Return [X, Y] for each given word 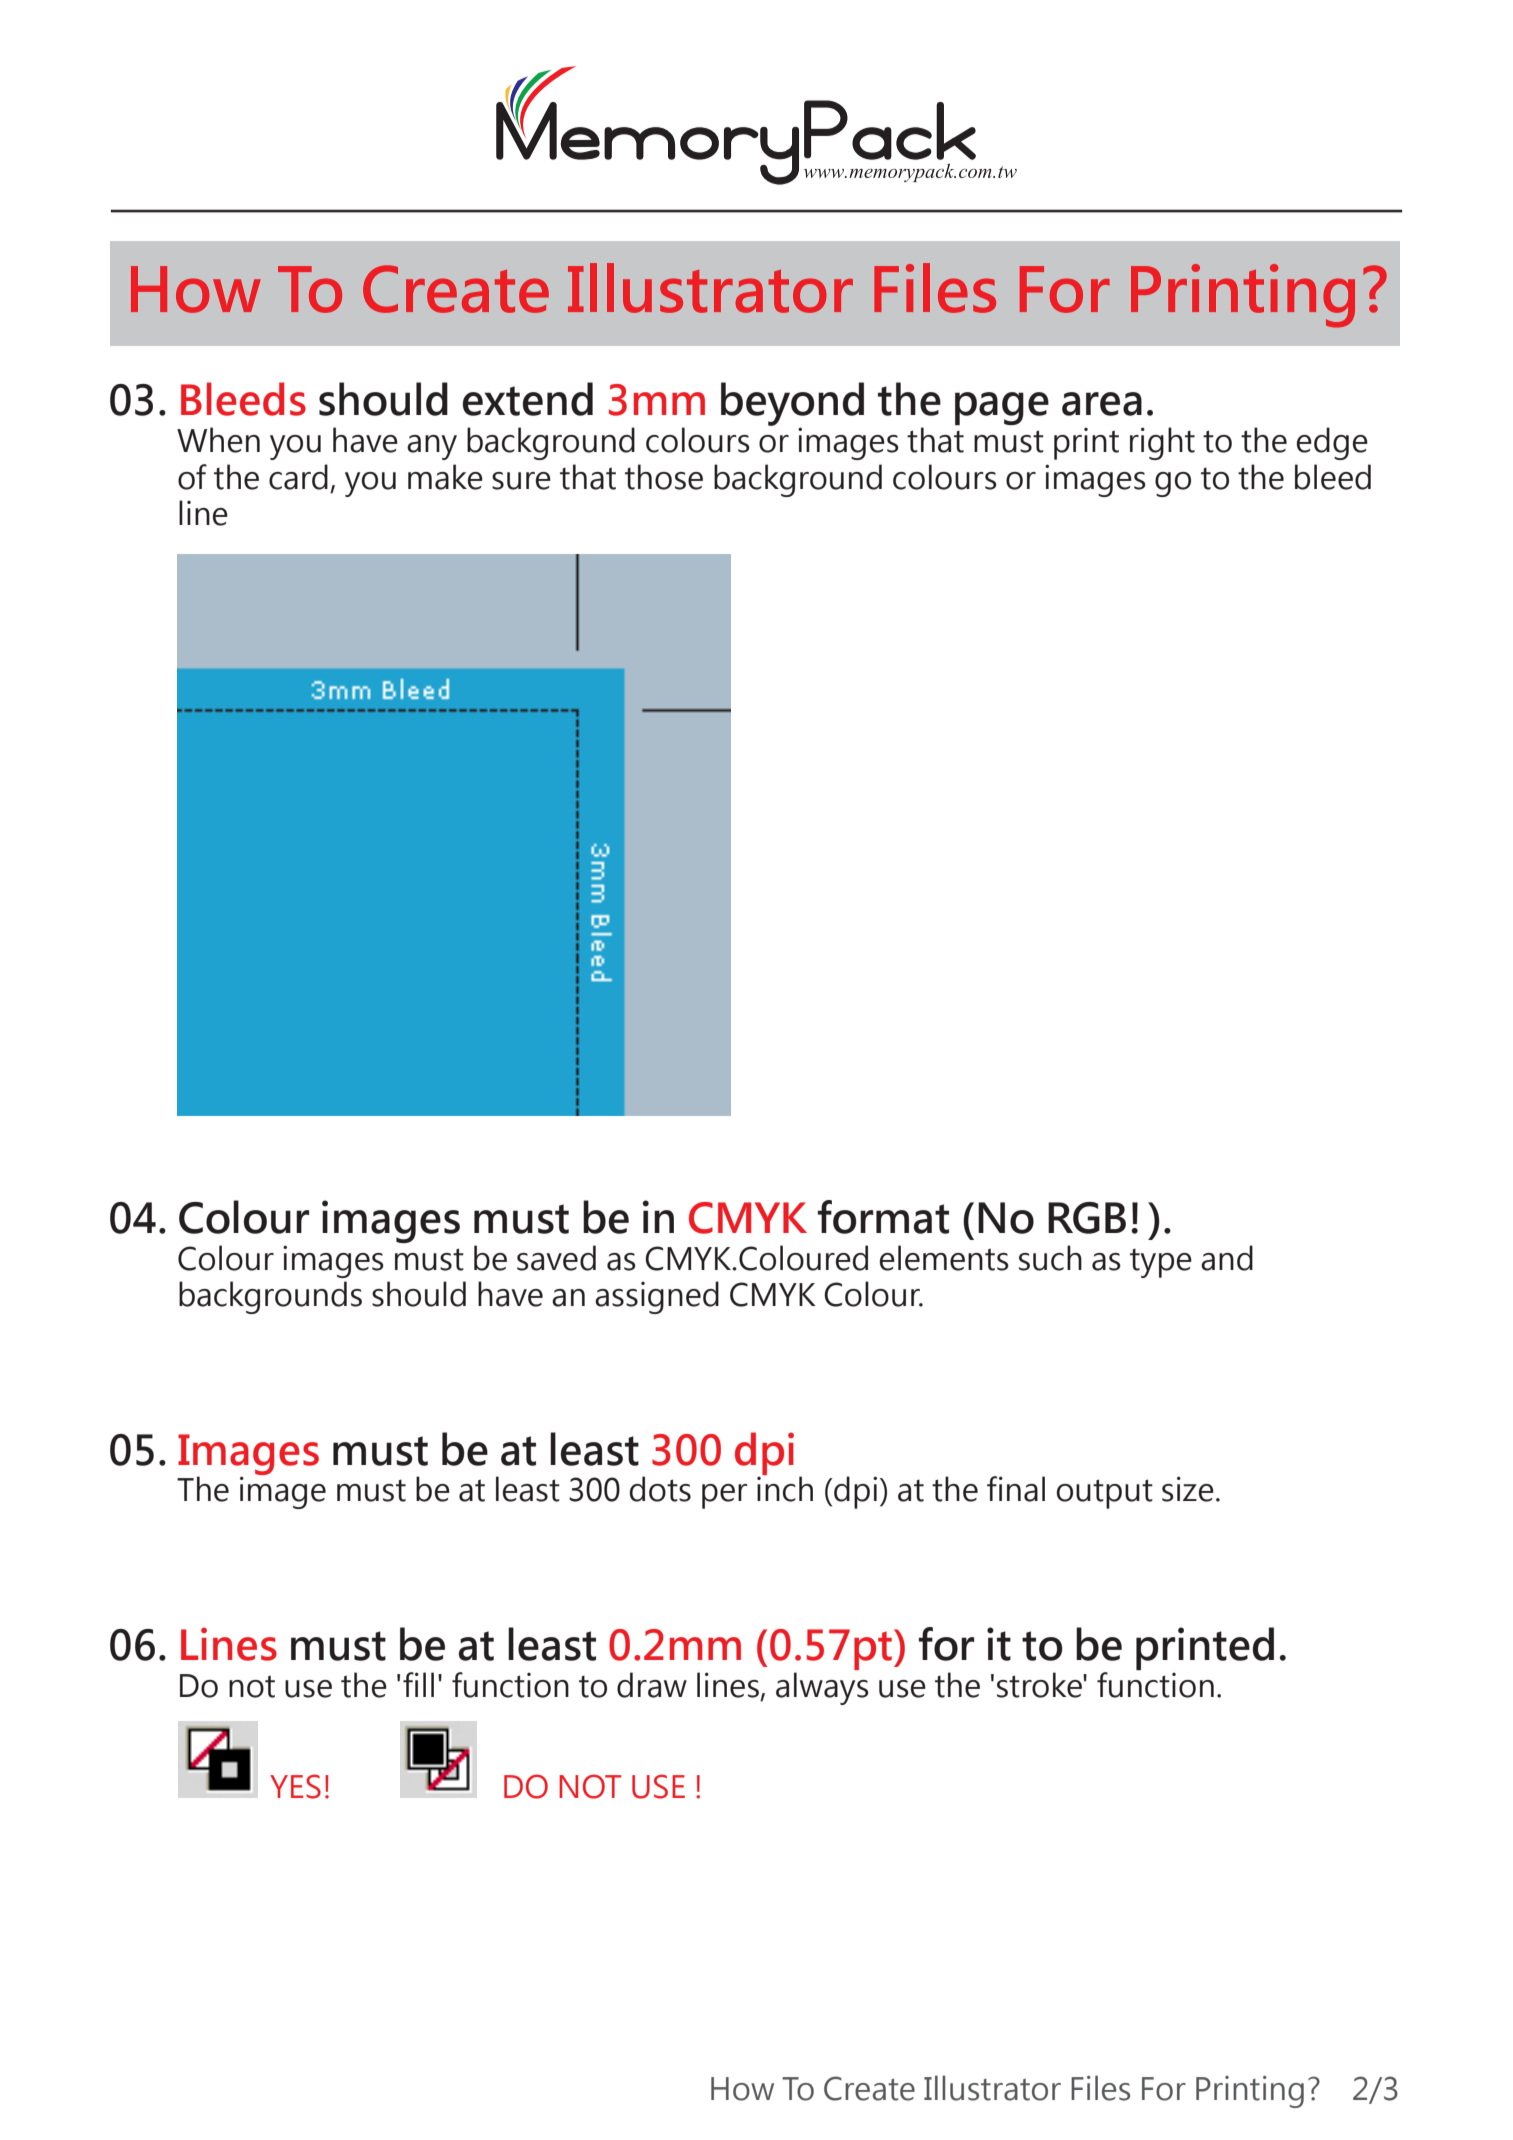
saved [556, 1258]
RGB [1087, 1218]
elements [944, 1258]
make [445, 477]
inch [785, 1489]
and [1227, 1258]
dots [660, 1489]
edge [1332, 443]
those [664, 477]
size [1188, 1489]
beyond [792, 405]
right [1162, 443]
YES [295, 1786]
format [883, 1217]
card [298, 477]
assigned [657, 1297]
